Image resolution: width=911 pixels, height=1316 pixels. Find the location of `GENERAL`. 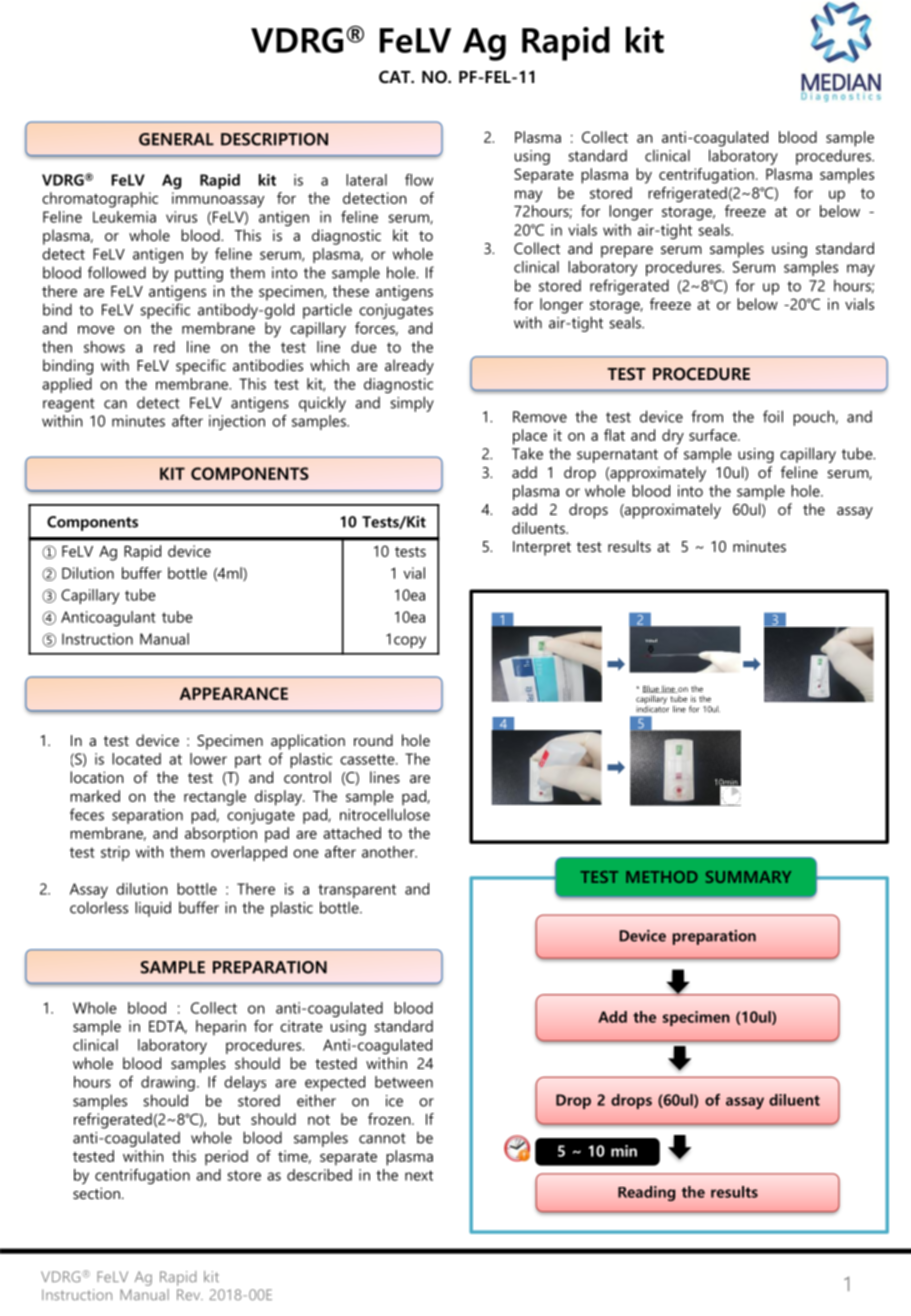

GENERAL is located at coordinates (176, 139).
